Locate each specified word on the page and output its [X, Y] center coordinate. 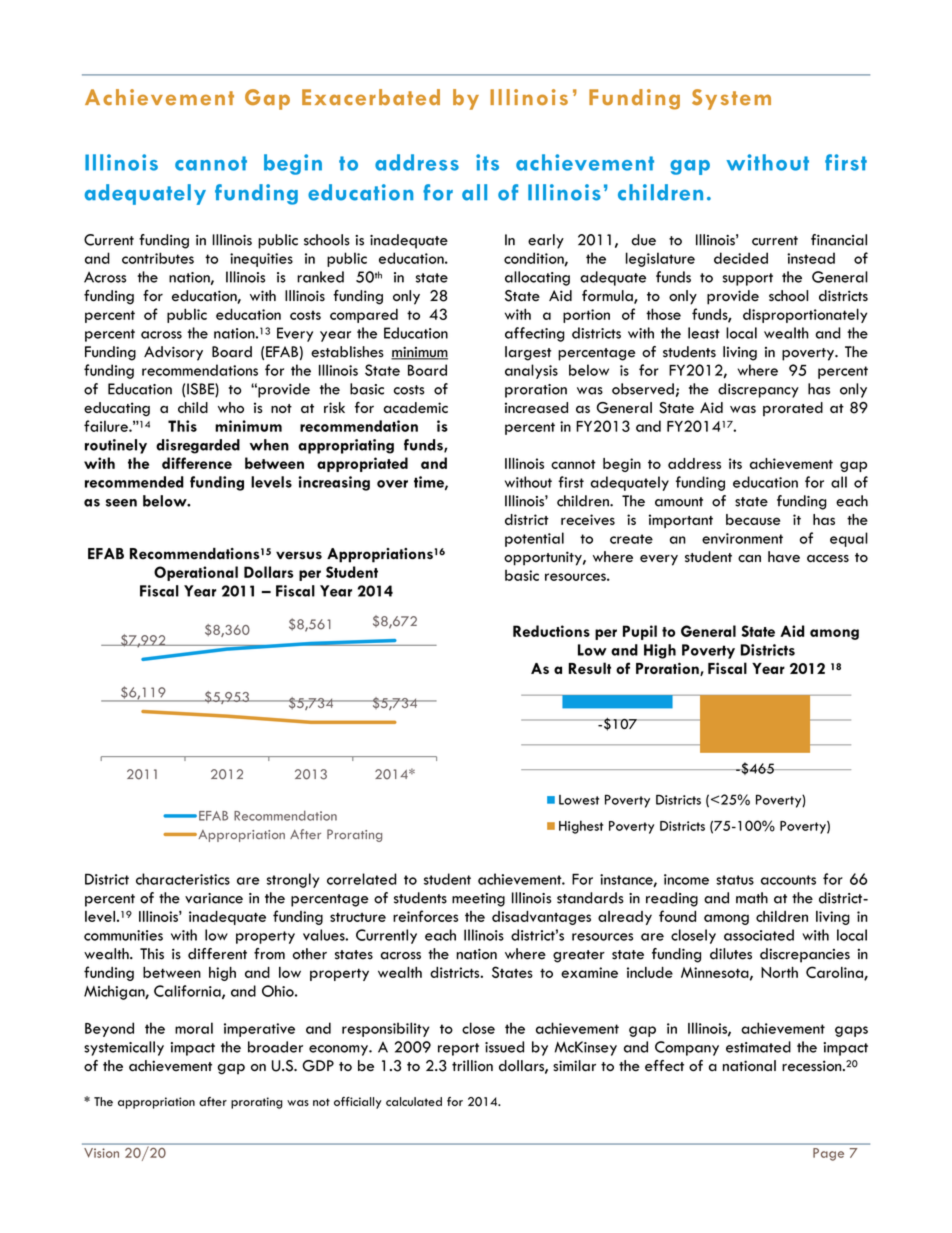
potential [534, 539]
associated [759, 935]
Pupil [640, 632]
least [704, 333]
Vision [101, 1153]
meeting [478, 900]
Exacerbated [371, 97]
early [546, 241]
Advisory [173, 353]
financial [839, 240]
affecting [535, 334]
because [753, 519]
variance [214, 898]
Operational [196, 573]
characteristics [183, 879]
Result [590, 668]
